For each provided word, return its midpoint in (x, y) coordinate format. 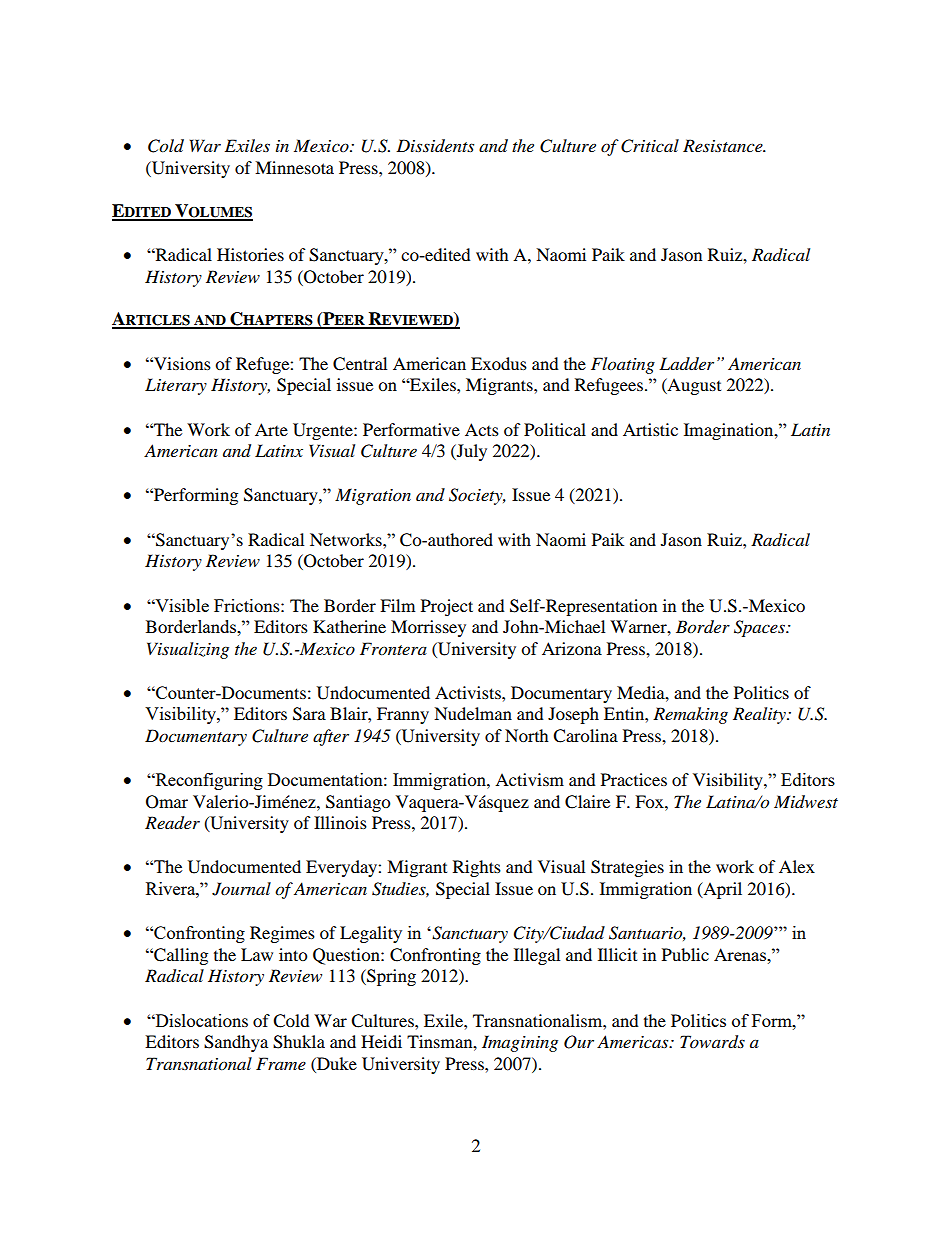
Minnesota (294, 167)
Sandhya (236, 1043)
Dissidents (435, 146)
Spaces (760, 628)
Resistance (724, 145)
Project (447, 607)
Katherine (349, 626)
